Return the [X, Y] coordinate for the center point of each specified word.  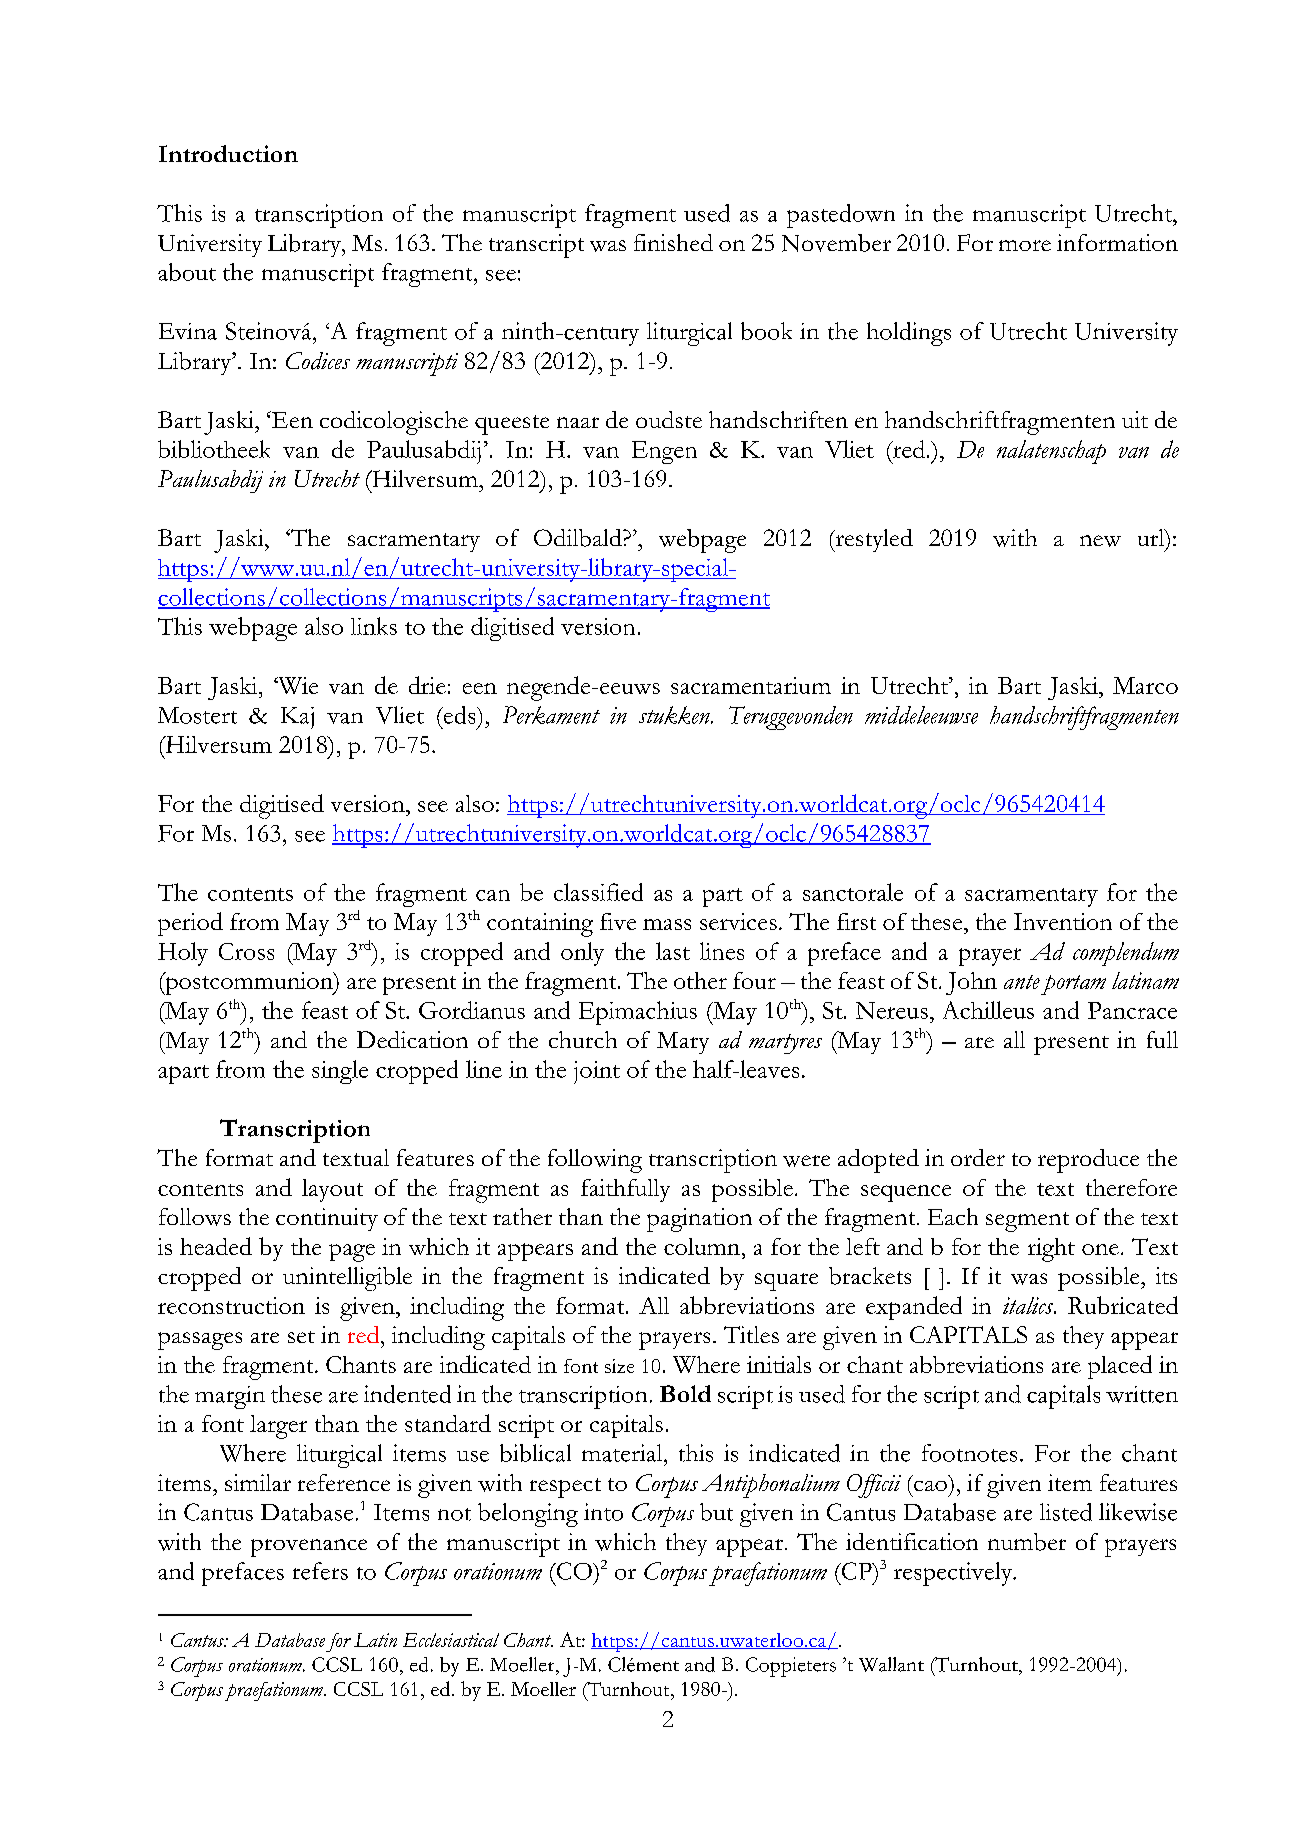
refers [320, 1571]
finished [673, 242]
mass [667, 924]
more [1025, 245]
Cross [246, 951]
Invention [1063, 921]
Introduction [228, 153]
